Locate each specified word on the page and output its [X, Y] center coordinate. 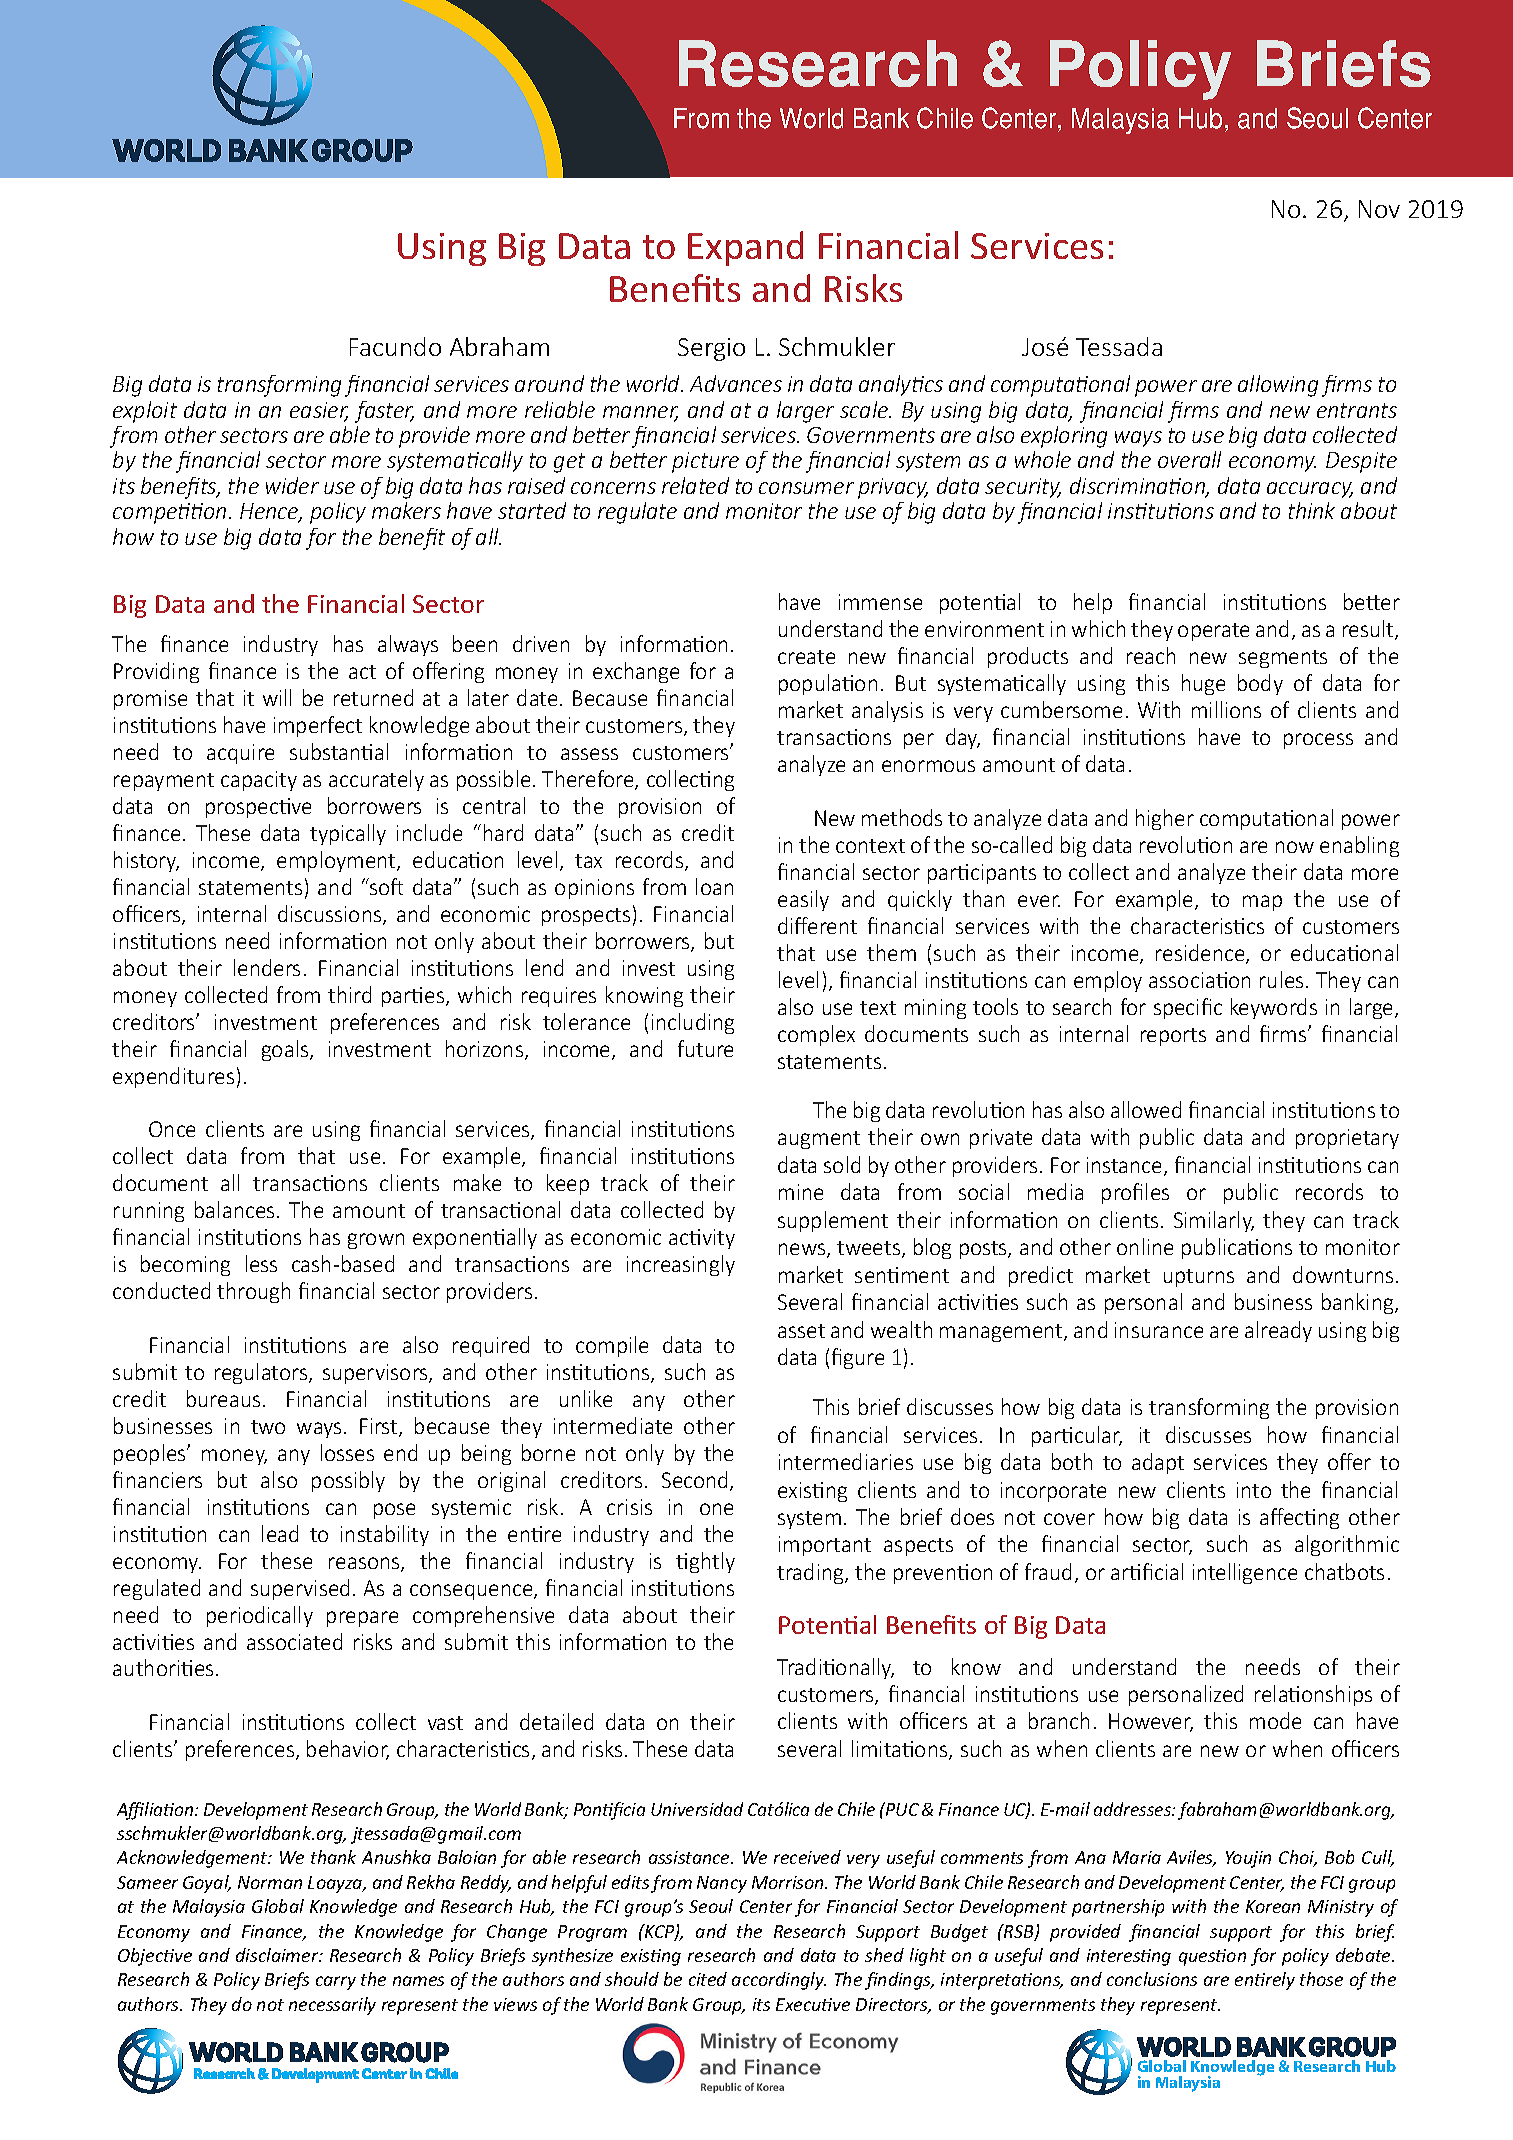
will [277, 697]
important [825, 1546]
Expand [745, 248]
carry [336, 1983]
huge [1203, 684]
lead [280, 1533]
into [1254, 1490]
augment [819, 1140]
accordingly [779, 1981]
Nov [1379, 209]
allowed [1146, 1109]
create [806, 657]
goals [286, 1050]
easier [319, 411]
